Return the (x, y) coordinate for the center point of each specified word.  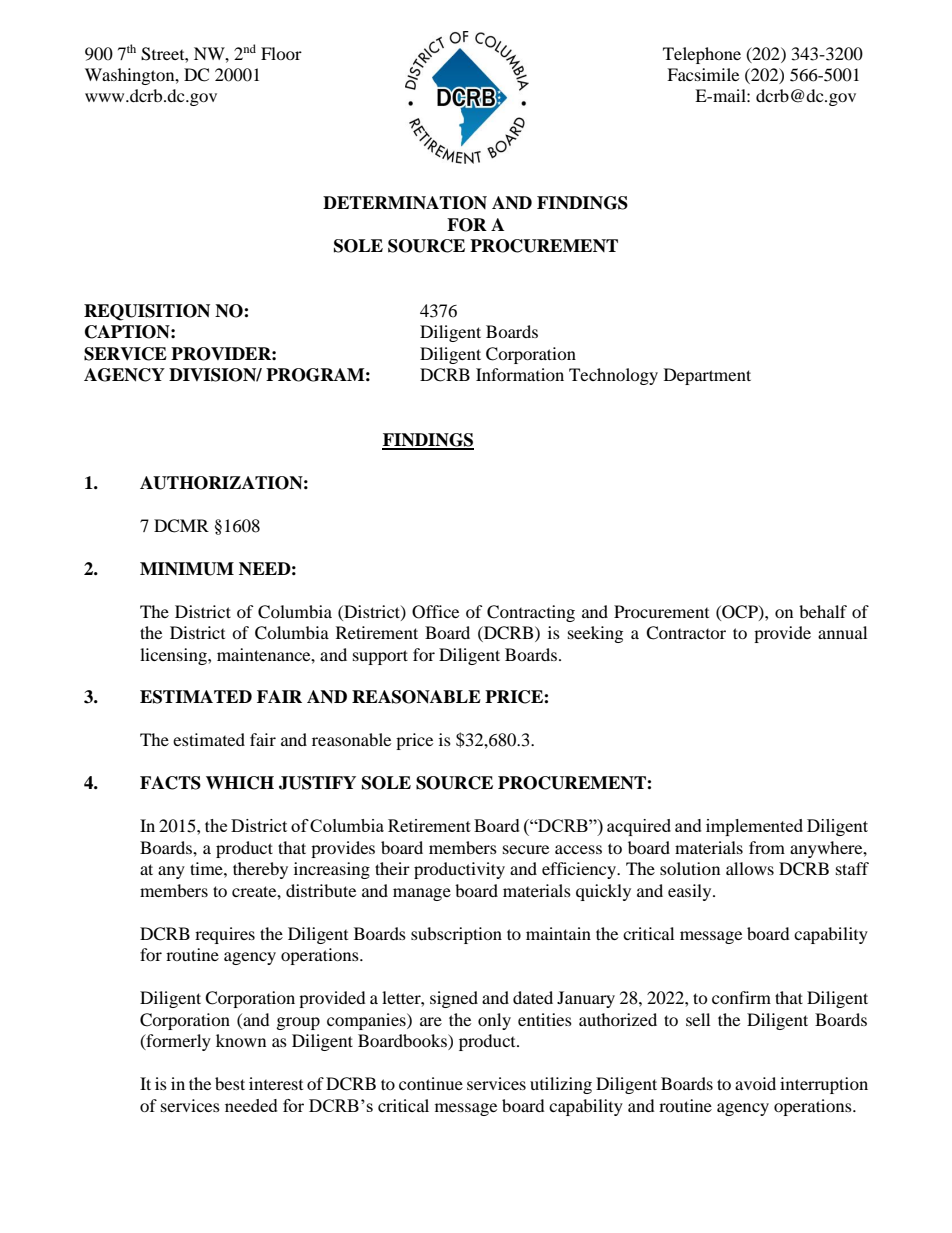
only (494, 1021)
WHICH (240, 783)
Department (707, 376)
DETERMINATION (405, 203)
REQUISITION (147, 312)
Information (520, 374)
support (380, 657)
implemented (754, 827)
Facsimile (703, 74)
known (241, 1040)
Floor (281, 53)
